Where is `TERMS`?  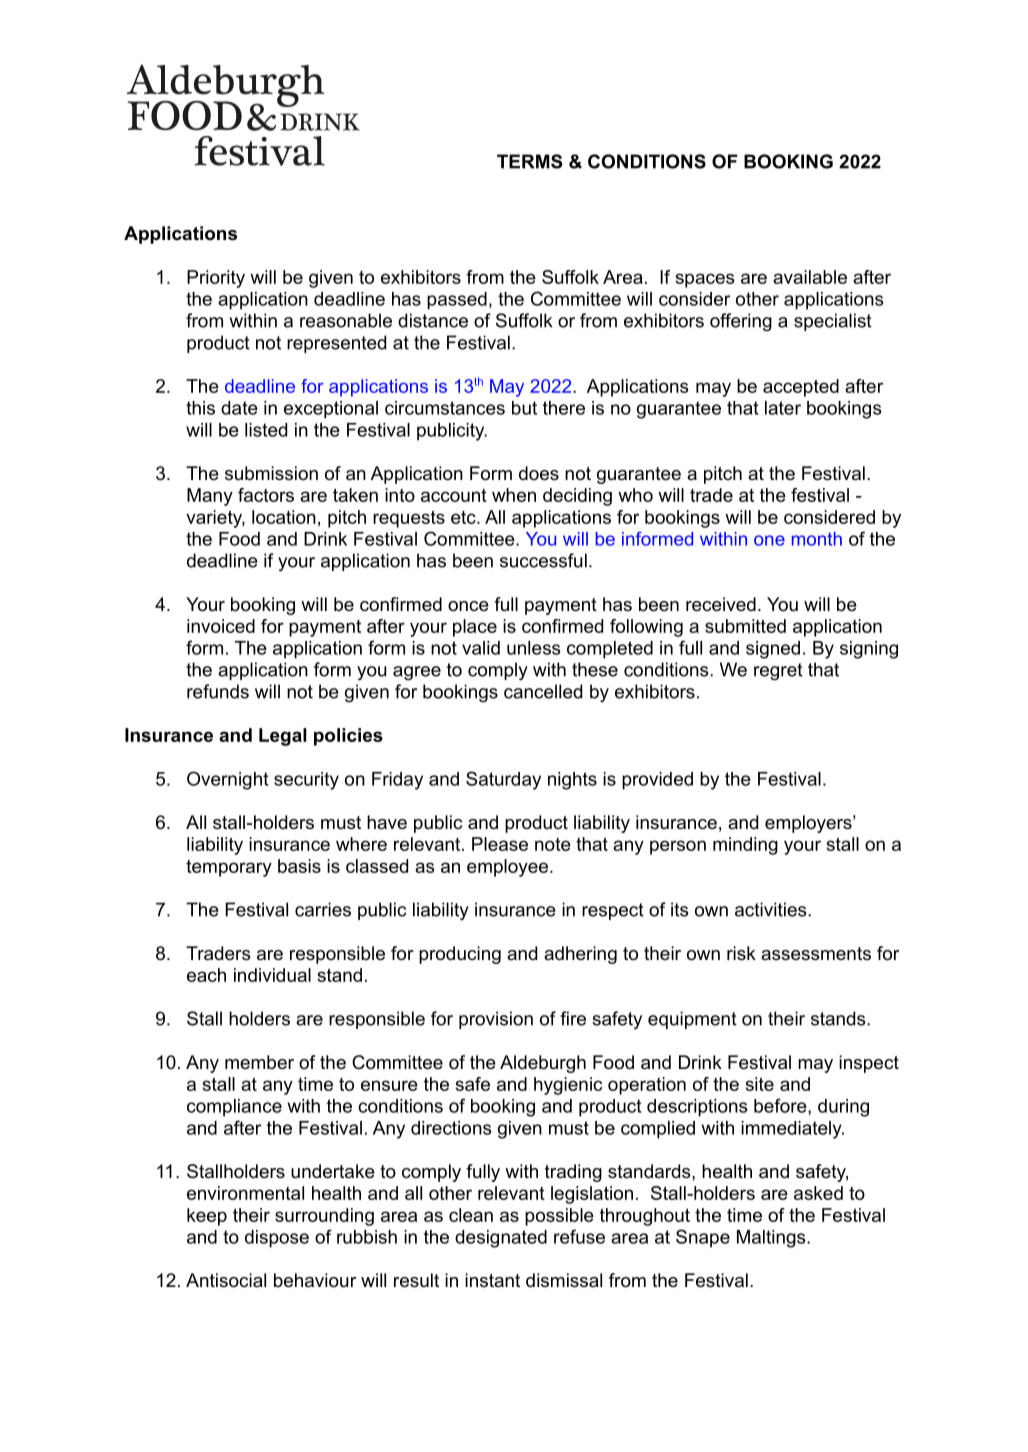 TERMS is located at coordinates (529, 161).
